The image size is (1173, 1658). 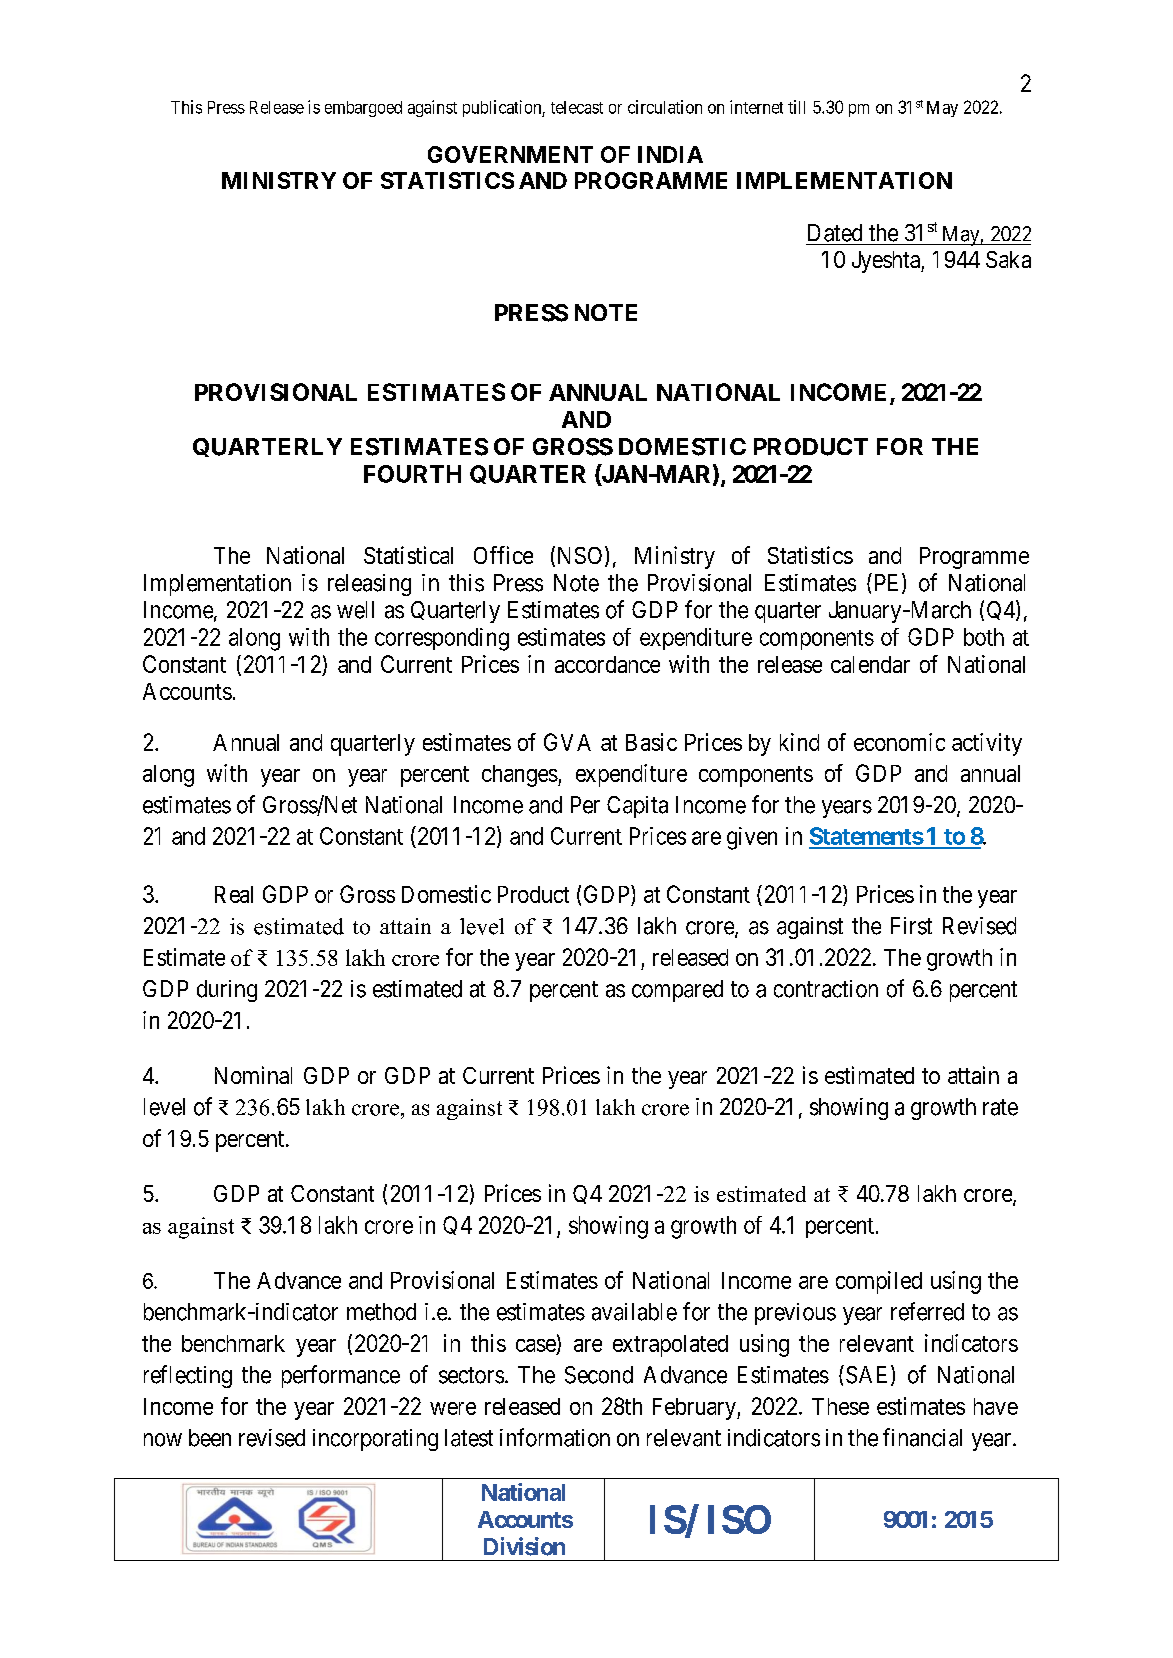 What do you see at coordinates (677, 991) in the page?
I see `compared` at bounding box center [677, 991].
